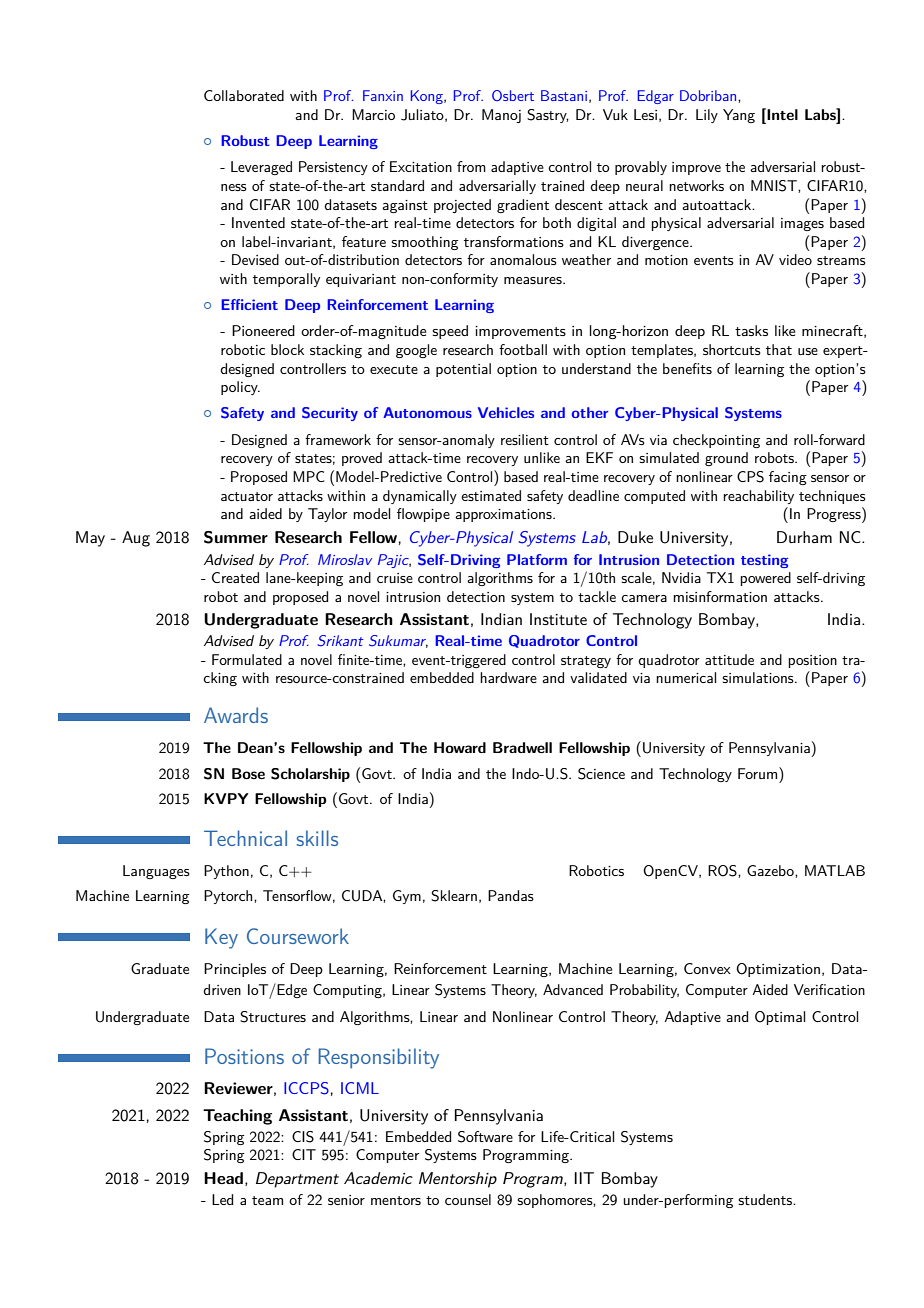 This image has height=1308, width=924. What do you see at coordinates (247, 659) in the image?
I see `Formulated` at bounding box center [247, 659].
